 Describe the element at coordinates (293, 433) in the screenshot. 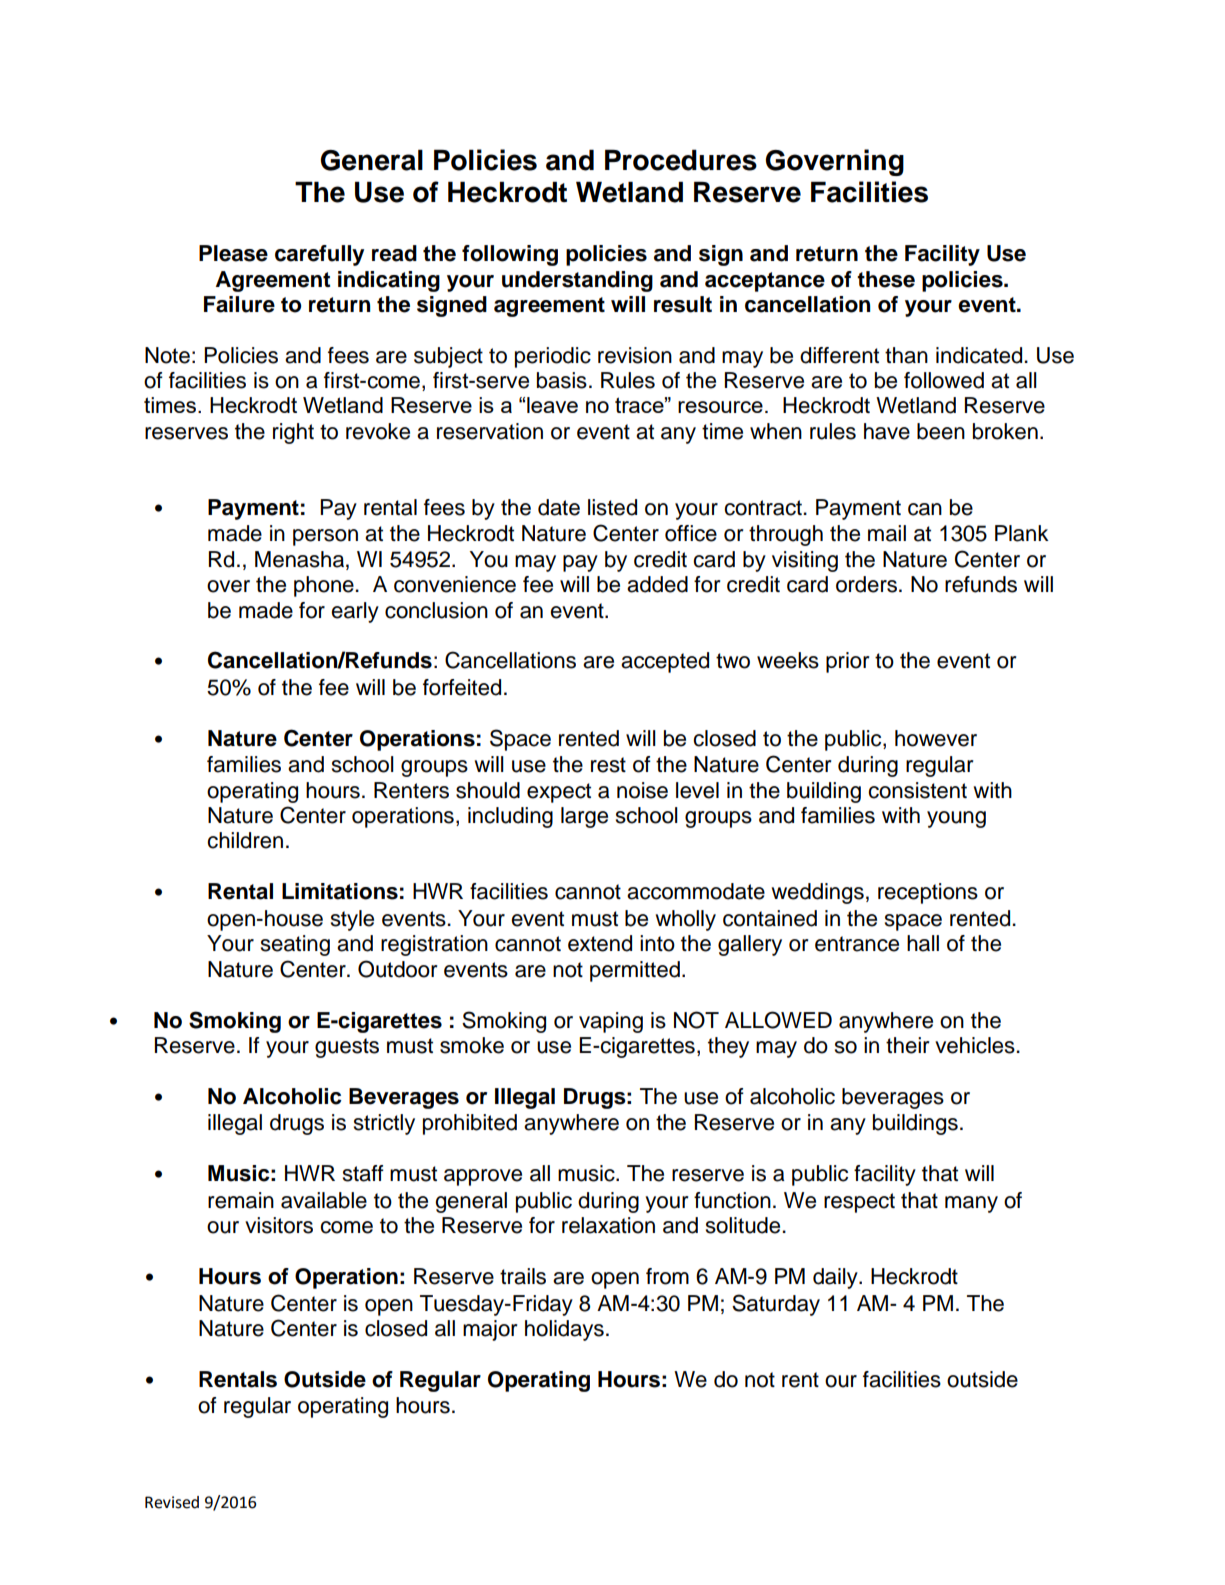

I see `right` at that location.
